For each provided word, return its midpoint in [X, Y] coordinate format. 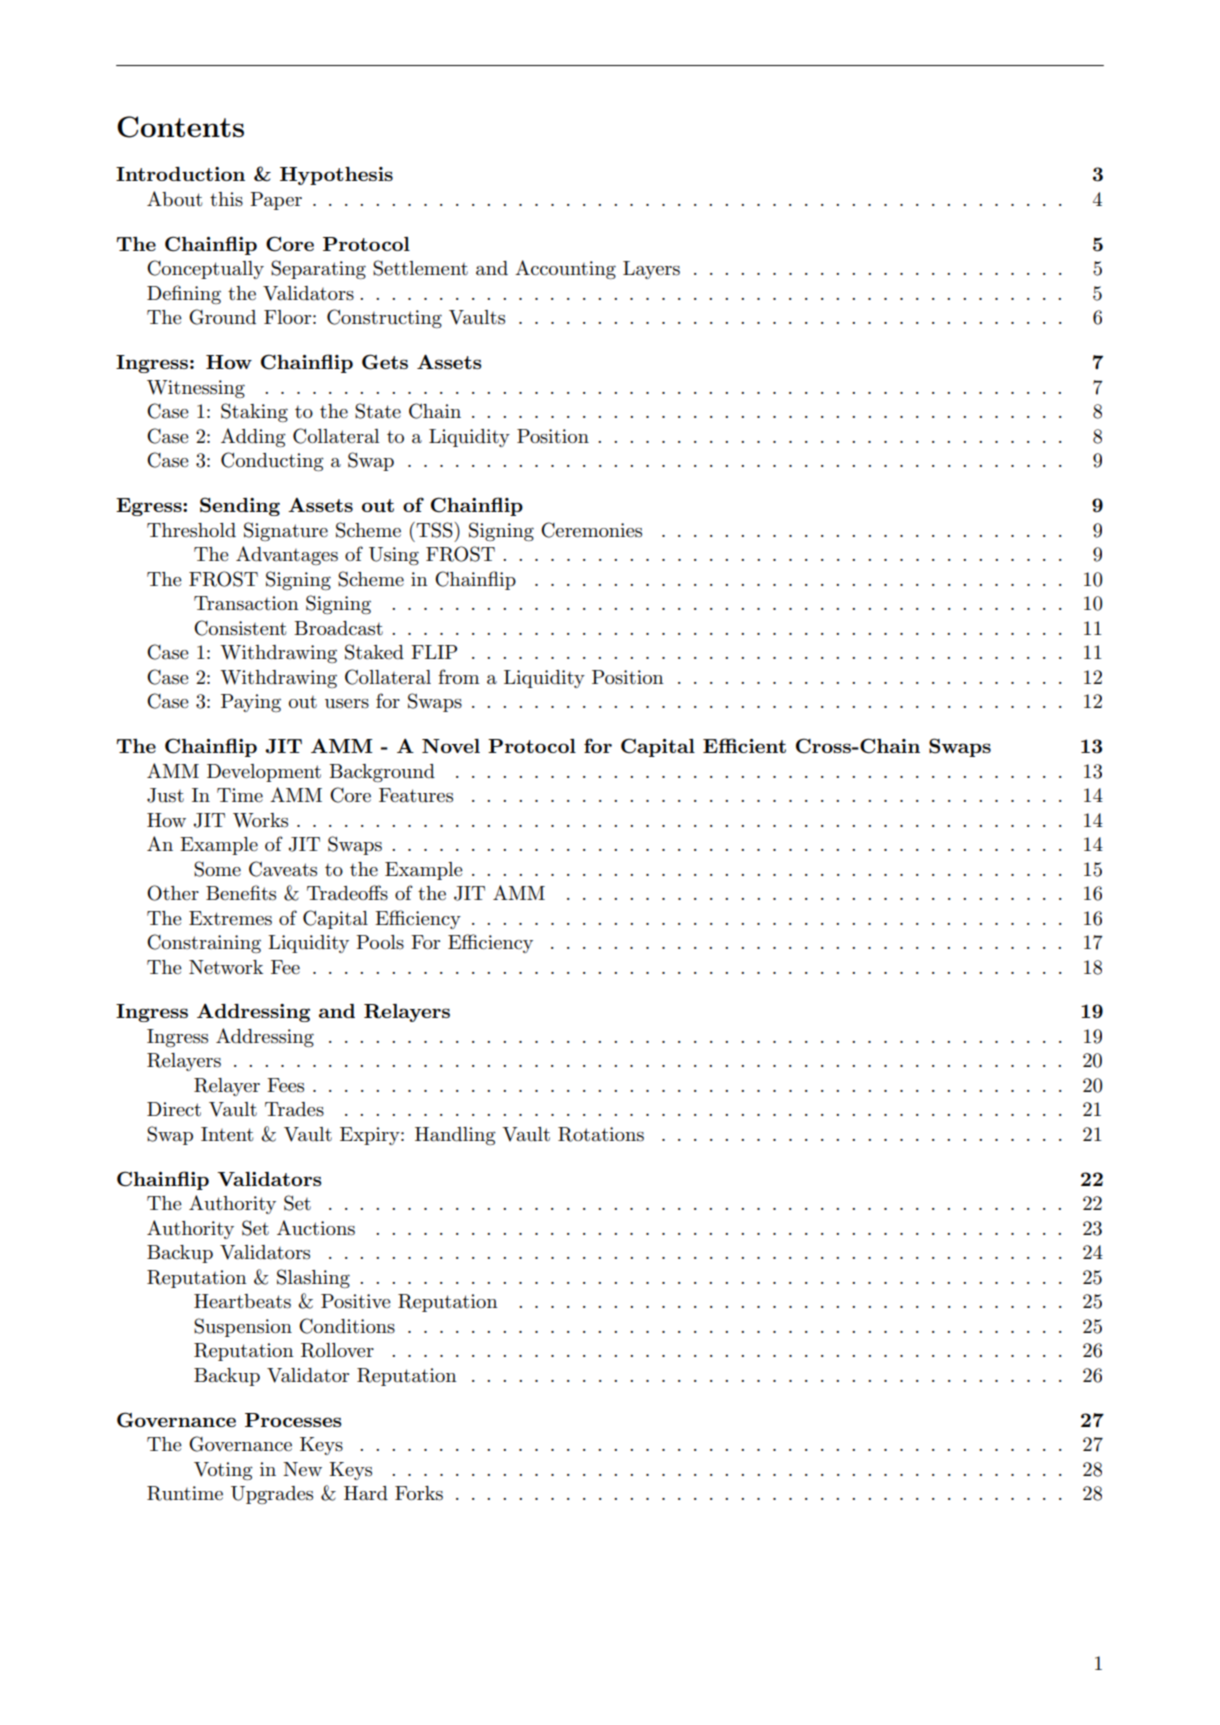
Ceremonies [591, 530]
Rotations [601, 1134]
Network [226, 967]
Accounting [565, 269]
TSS [434, 530]
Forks [419, 1493]
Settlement [420, 268]
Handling [455, 1136]
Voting [223, 1471]
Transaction [246, 603]
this [226, 199]
